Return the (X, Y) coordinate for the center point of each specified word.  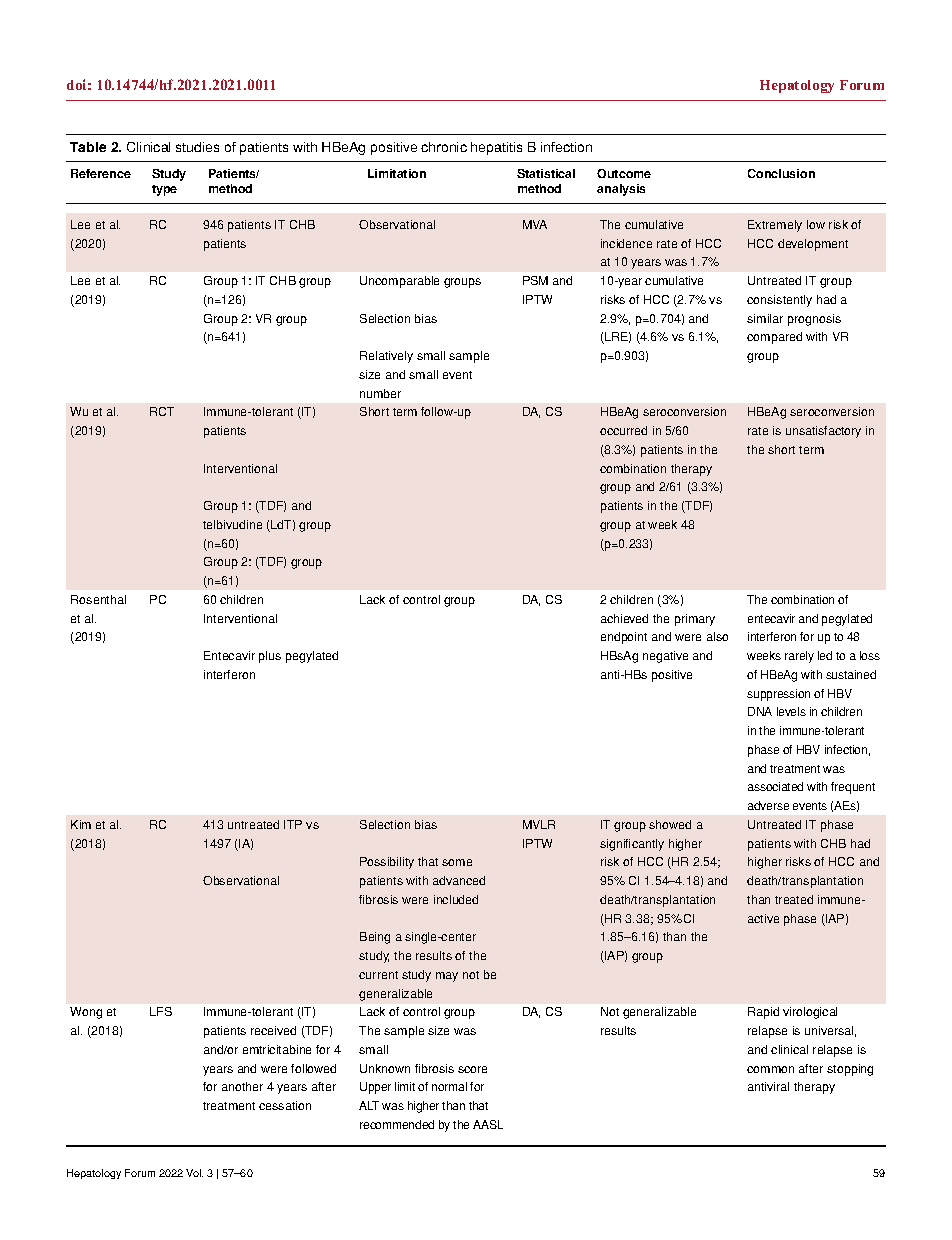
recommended (397, 1124)
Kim (81, 824)
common (770, 1069)
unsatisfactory (823, 432)
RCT (162, 411)
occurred (623, 430)
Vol (194, 1173)
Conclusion (781, 173)
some (457, 862)
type (164, 190)
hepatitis (496, 148)
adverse (768, 805)
